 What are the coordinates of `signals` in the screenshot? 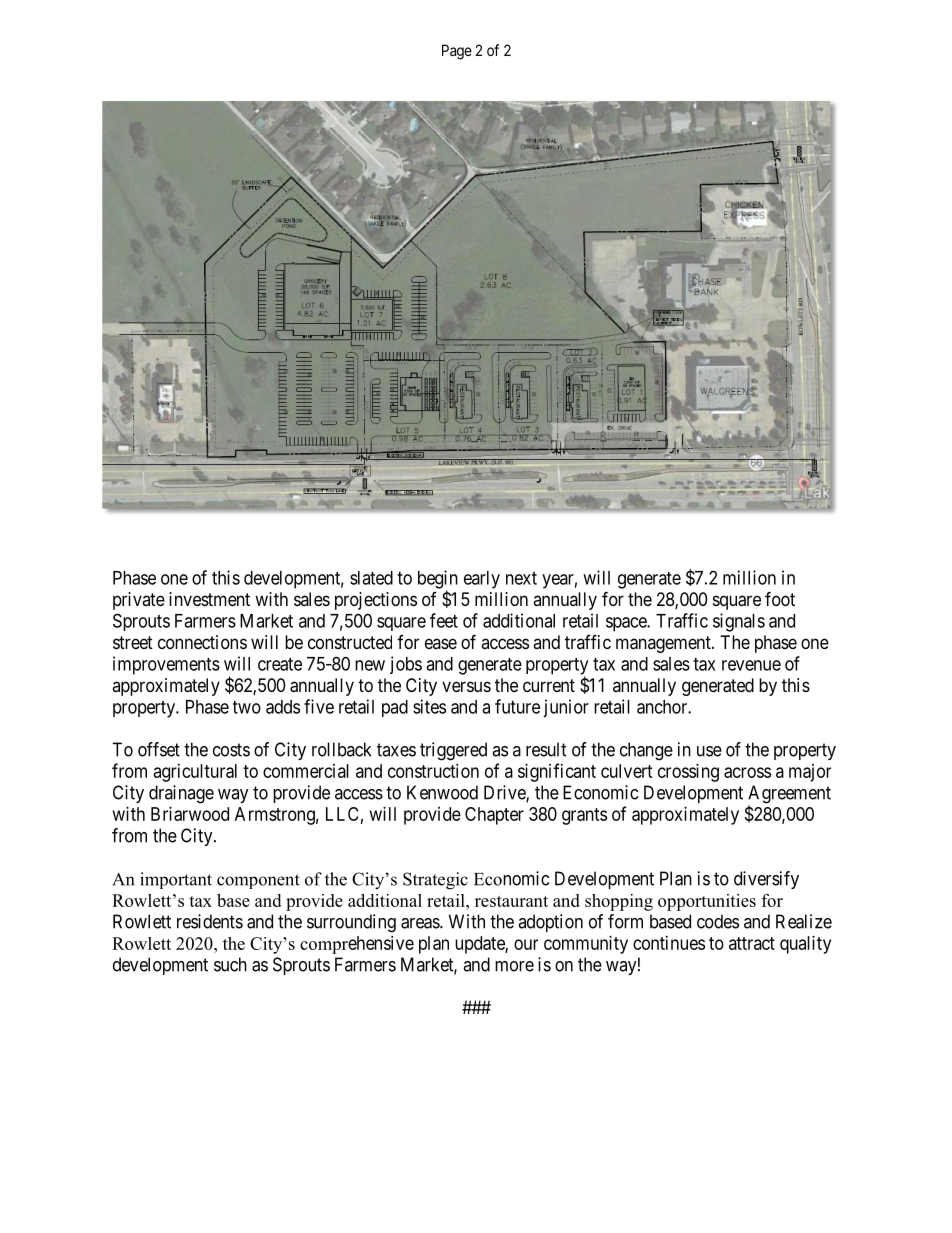 It's located at (739, 622).
